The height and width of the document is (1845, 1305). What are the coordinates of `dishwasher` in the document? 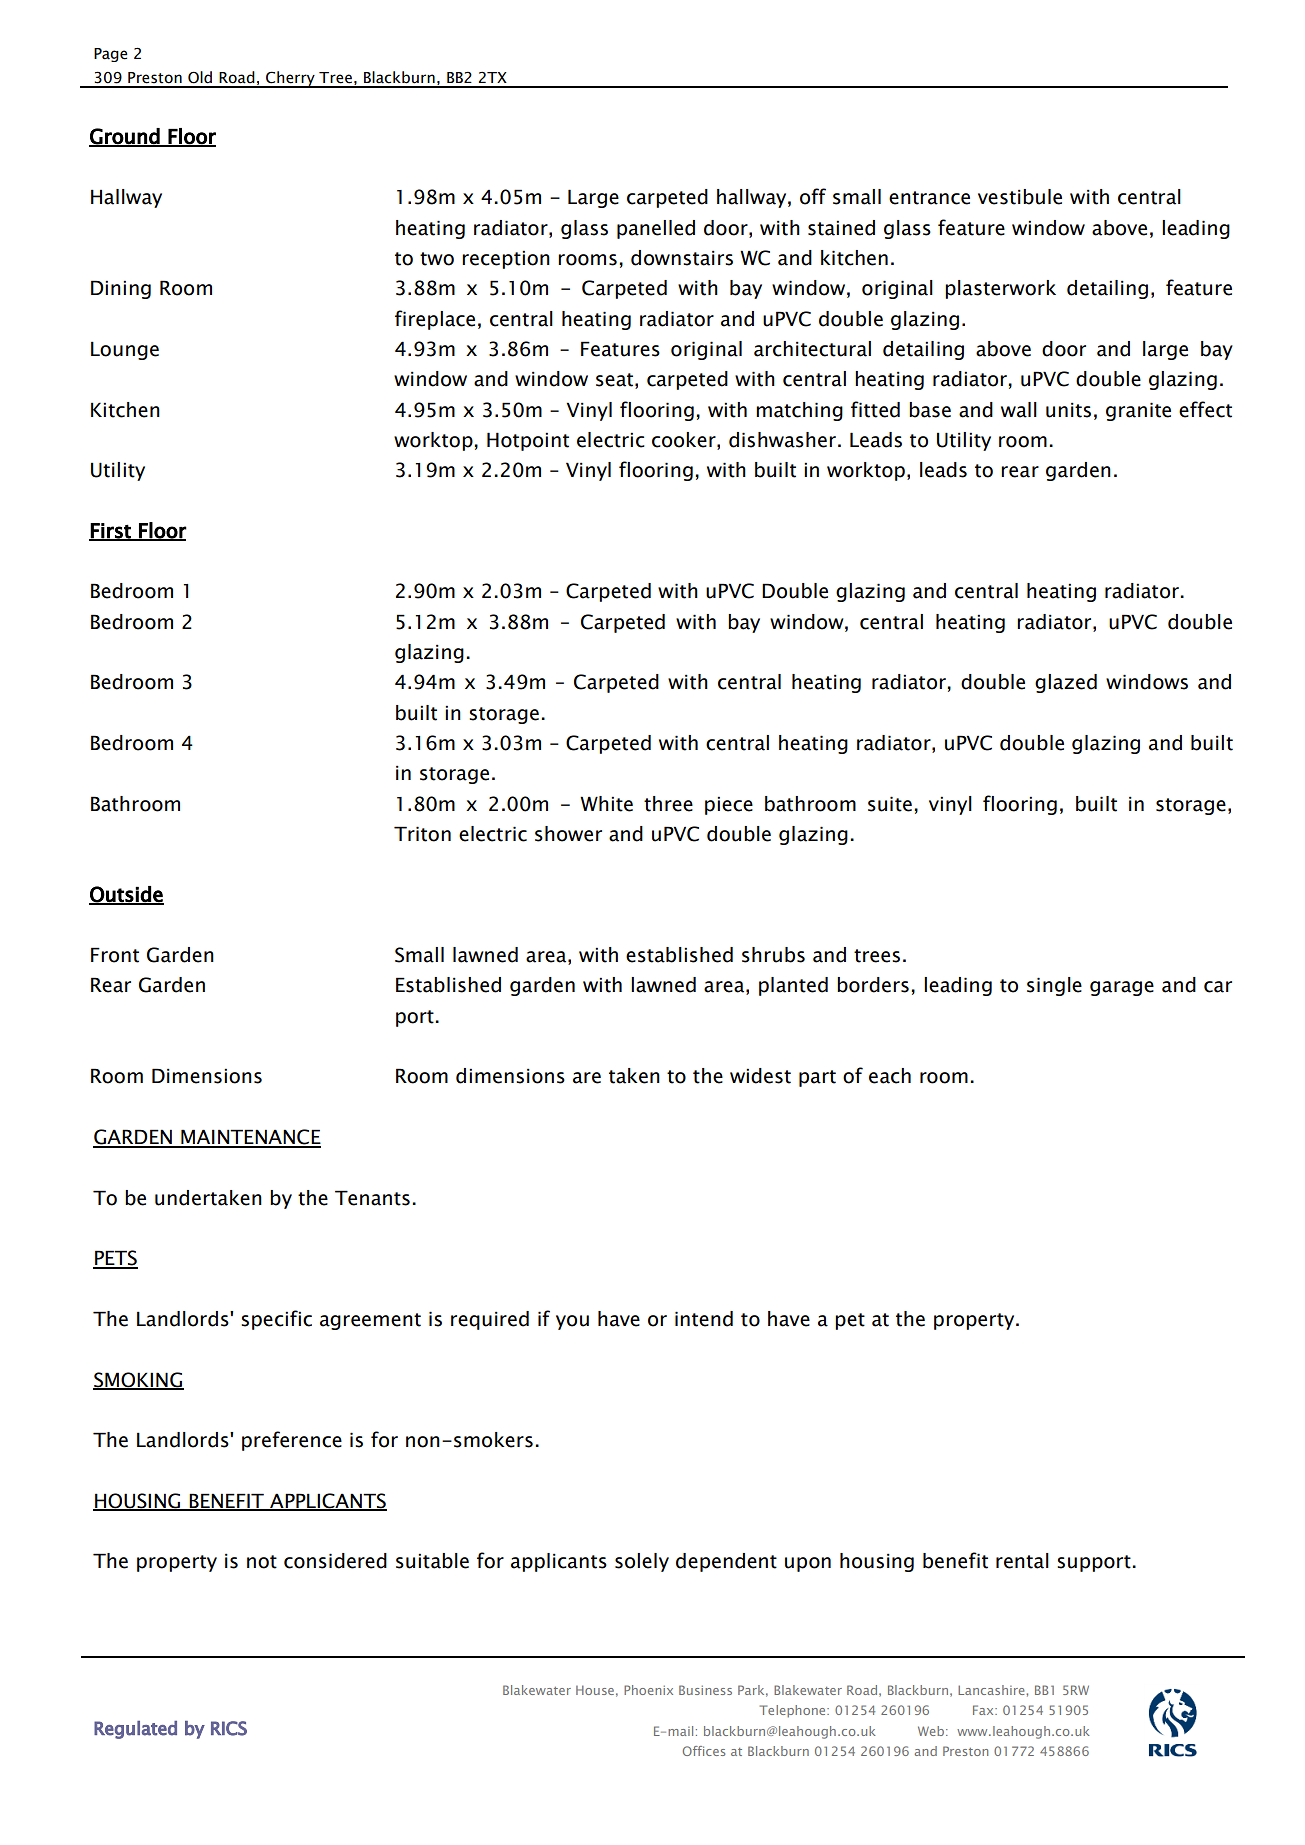 It's located at (782, 440).
